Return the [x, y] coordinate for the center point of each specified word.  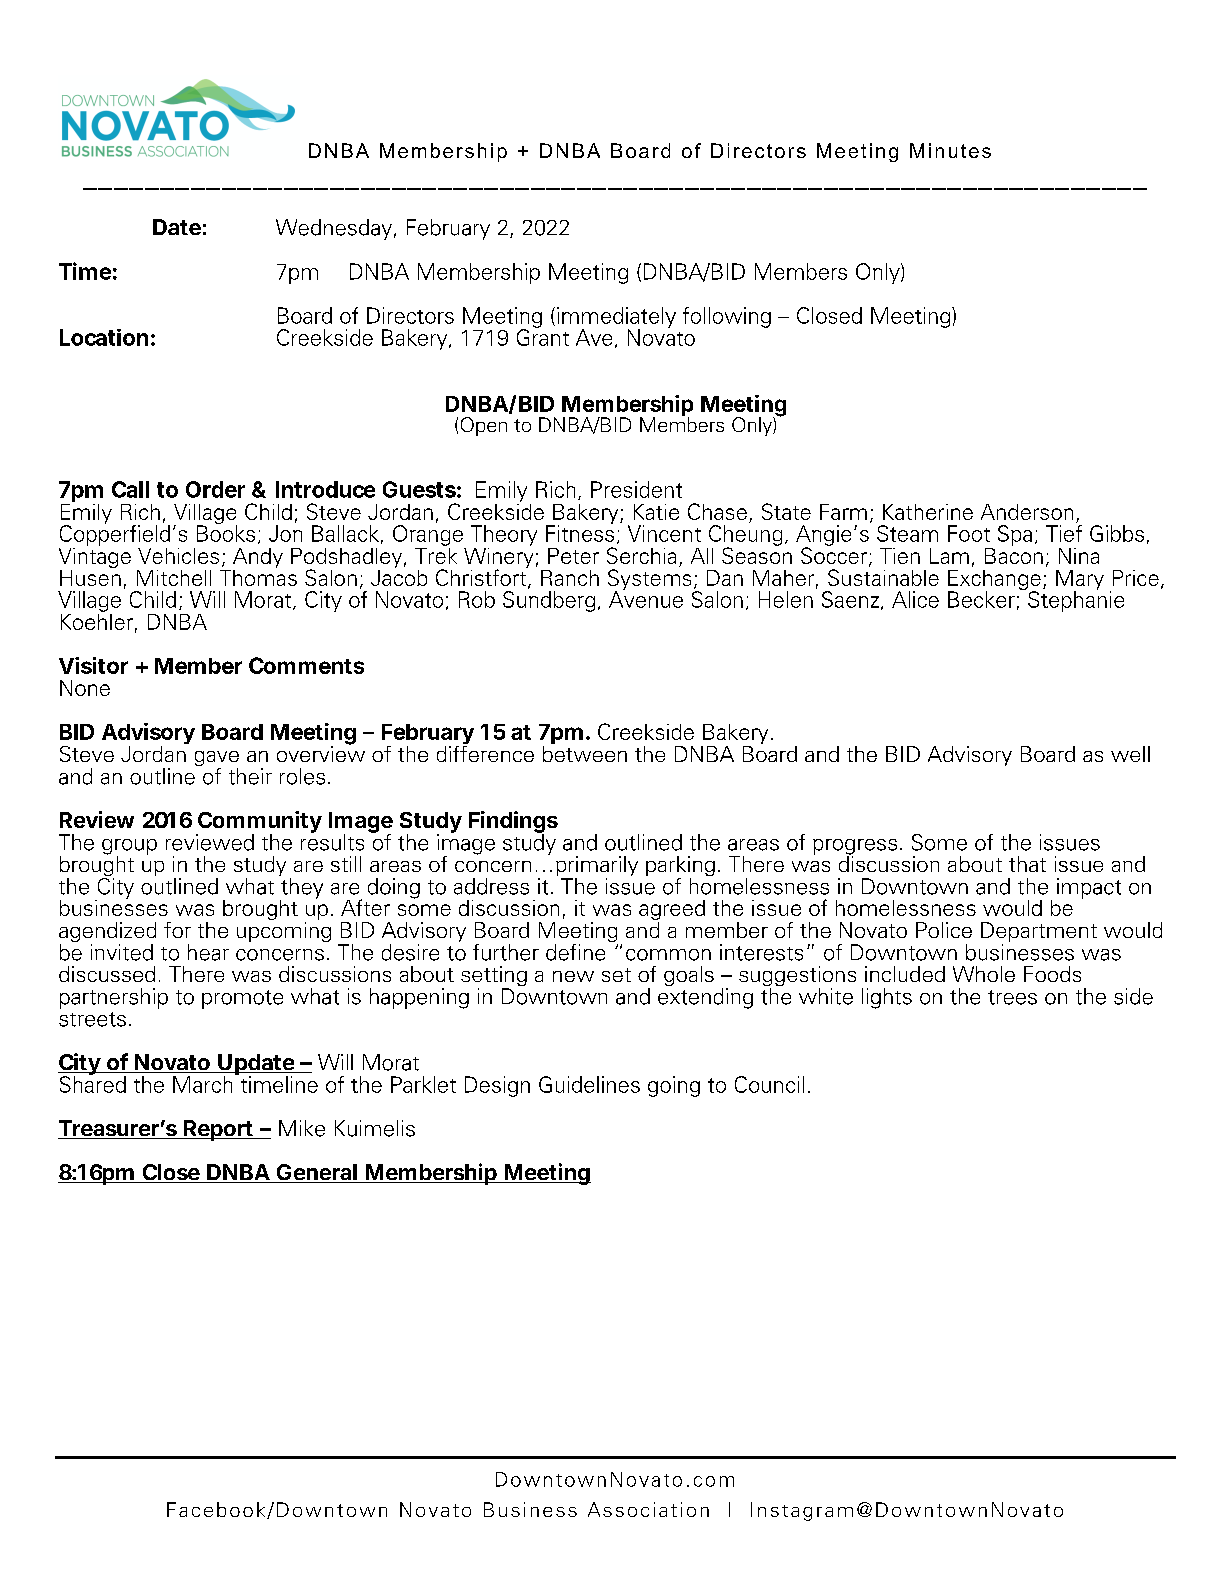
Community [259, 823]
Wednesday [334, 229]
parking [680, 867]
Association [648, 1509]
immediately [616, 318]
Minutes [950, 150]
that [1027, 864]
